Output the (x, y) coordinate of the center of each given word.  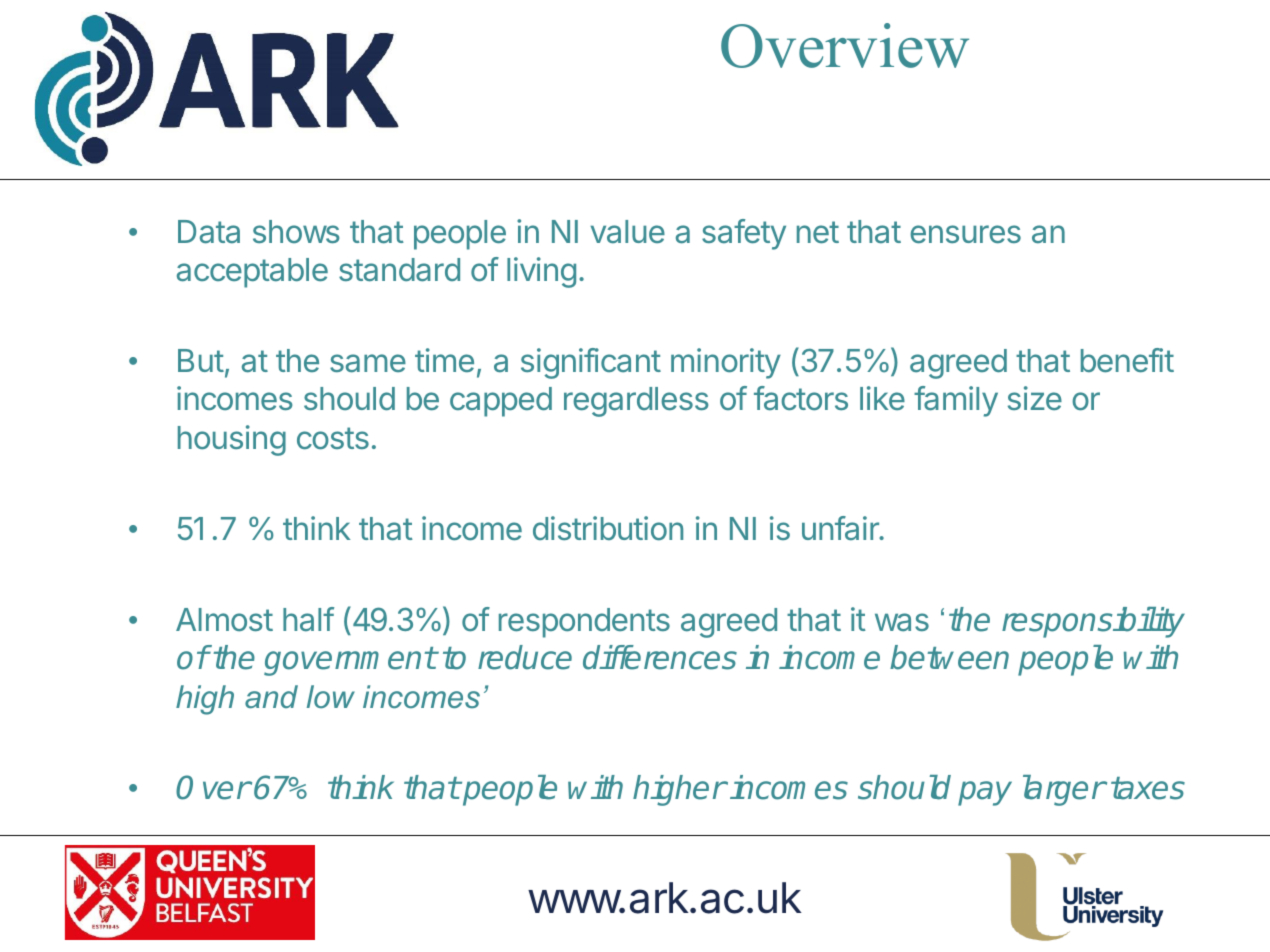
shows (296, 231)
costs (333, 438)
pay (985, 793)
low (331, 697)
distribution (608, 528)
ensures (965, 234)
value (628, 232)
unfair (841, 528)
